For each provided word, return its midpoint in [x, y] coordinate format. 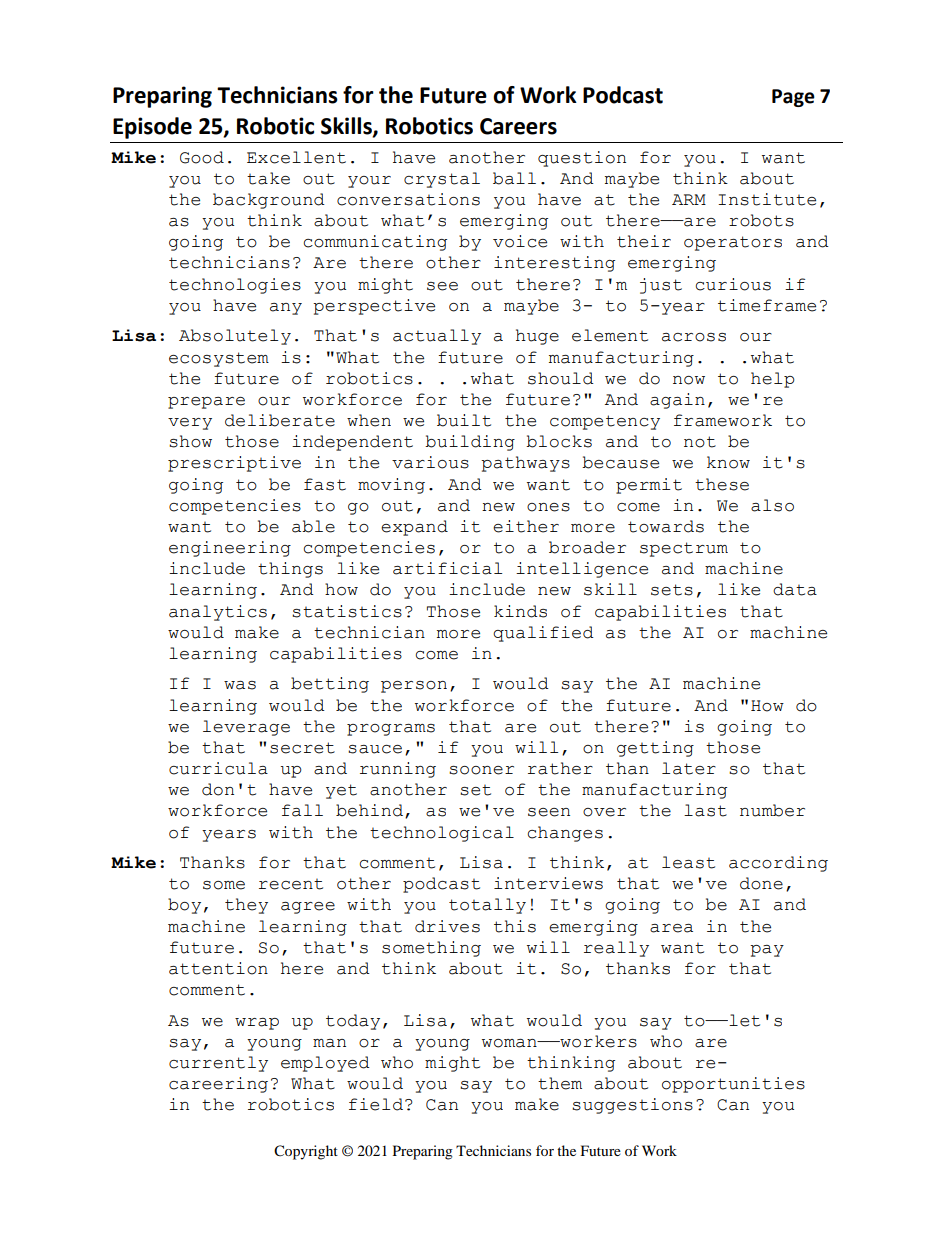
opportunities [733, 1085]
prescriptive [234, 464]
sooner [481, 770]
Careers [518, 126]
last [705, 810]
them [560, 1083]
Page [793, 98]
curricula [218, 768]
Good [202, 157]
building [470, 443]
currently [218, 1064]
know [728, 462]
